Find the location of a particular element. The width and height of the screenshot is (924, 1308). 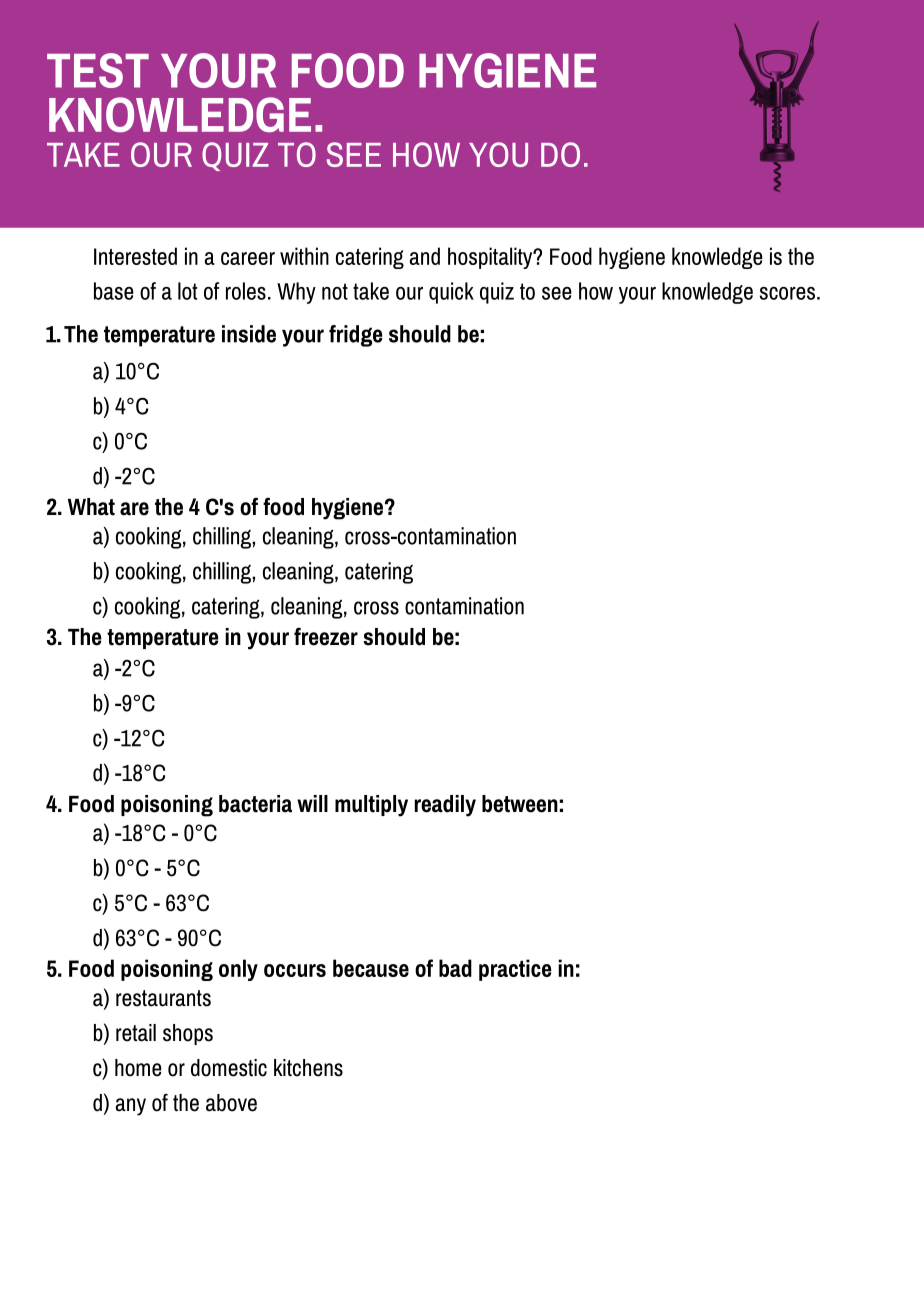

TEST is located at coordinates (98, 70).
